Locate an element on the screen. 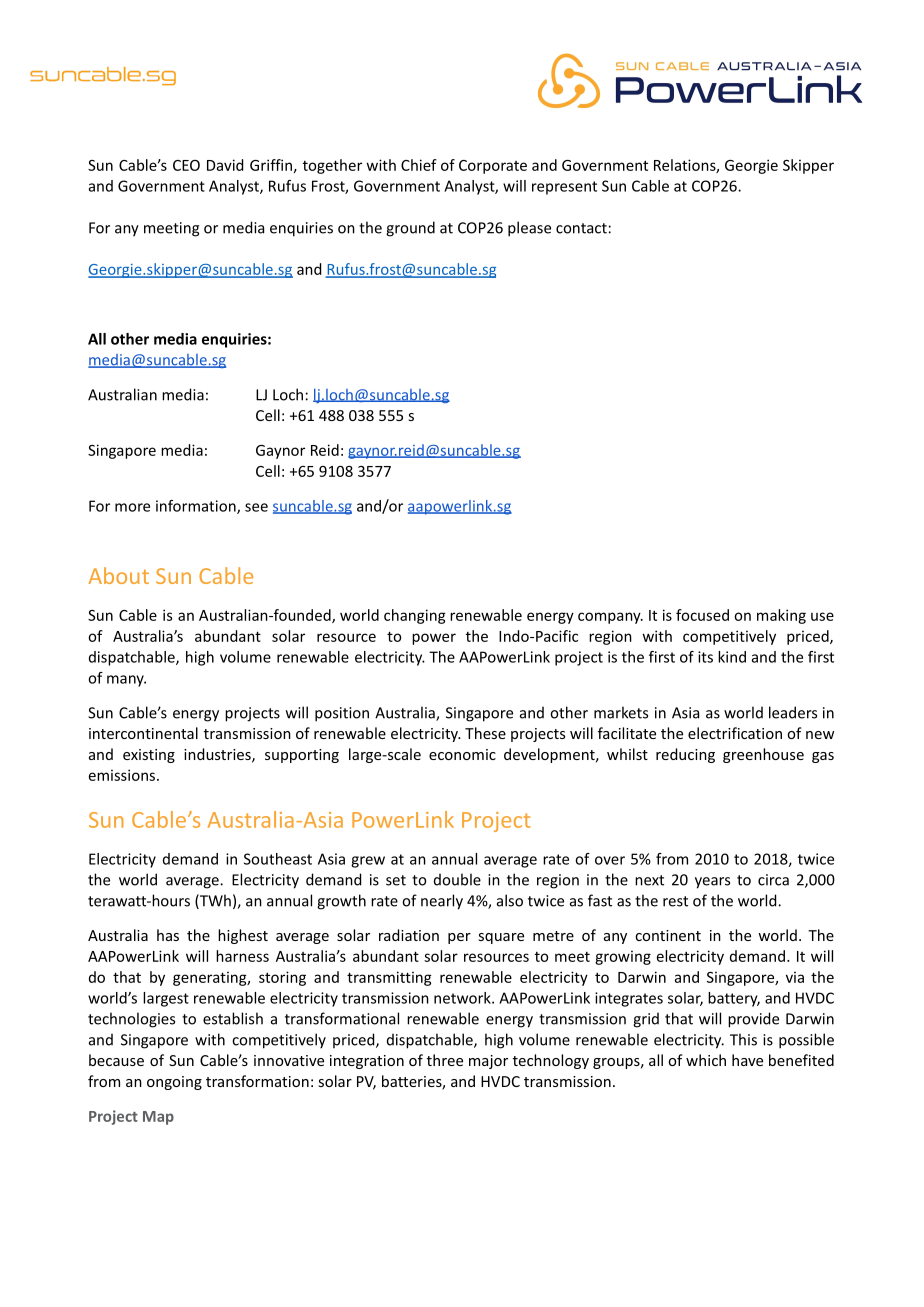  Chief is located at coordinates (419, 165).
